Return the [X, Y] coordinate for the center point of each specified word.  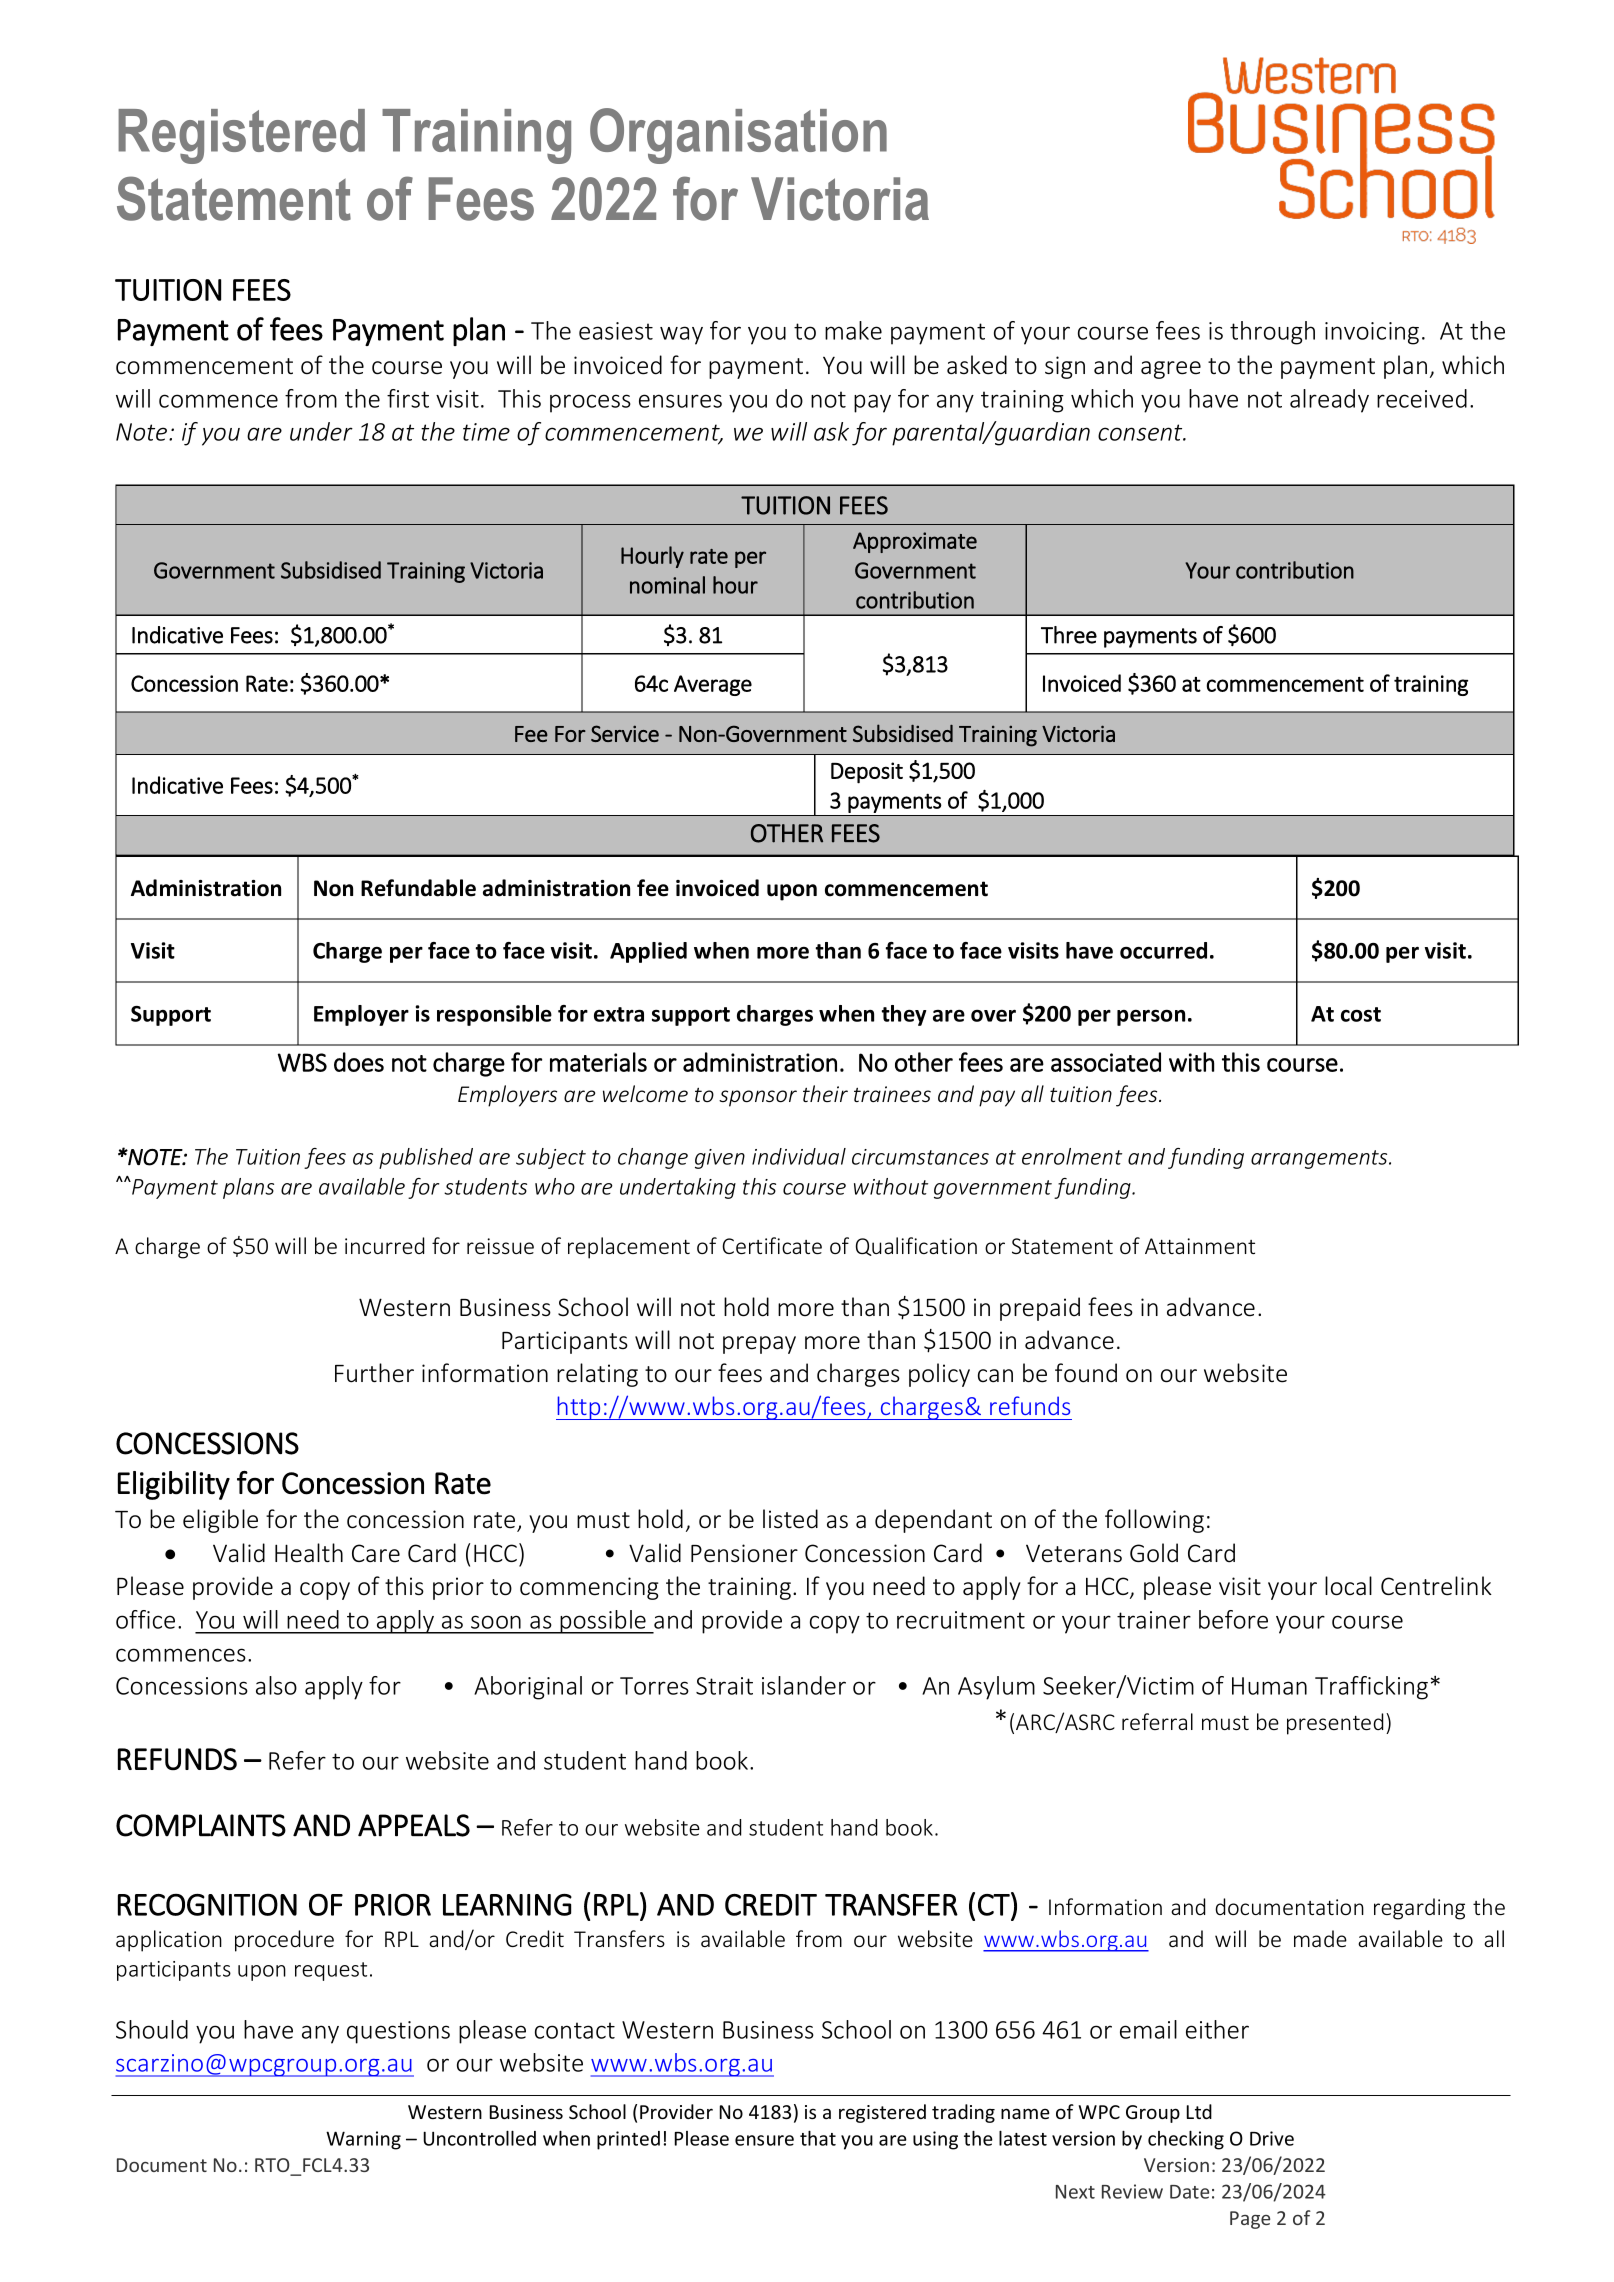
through [1272, 333]
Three [1069, 635]
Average [713, 685]
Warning [363, 2140]
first [408, 398]
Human [1269, 1686]
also [276, 1685]
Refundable [418, 888]
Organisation [738, 136]
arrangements [1320, 1159]
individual [799, 1156]
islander [804, 1685]
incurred [384, 1245]
